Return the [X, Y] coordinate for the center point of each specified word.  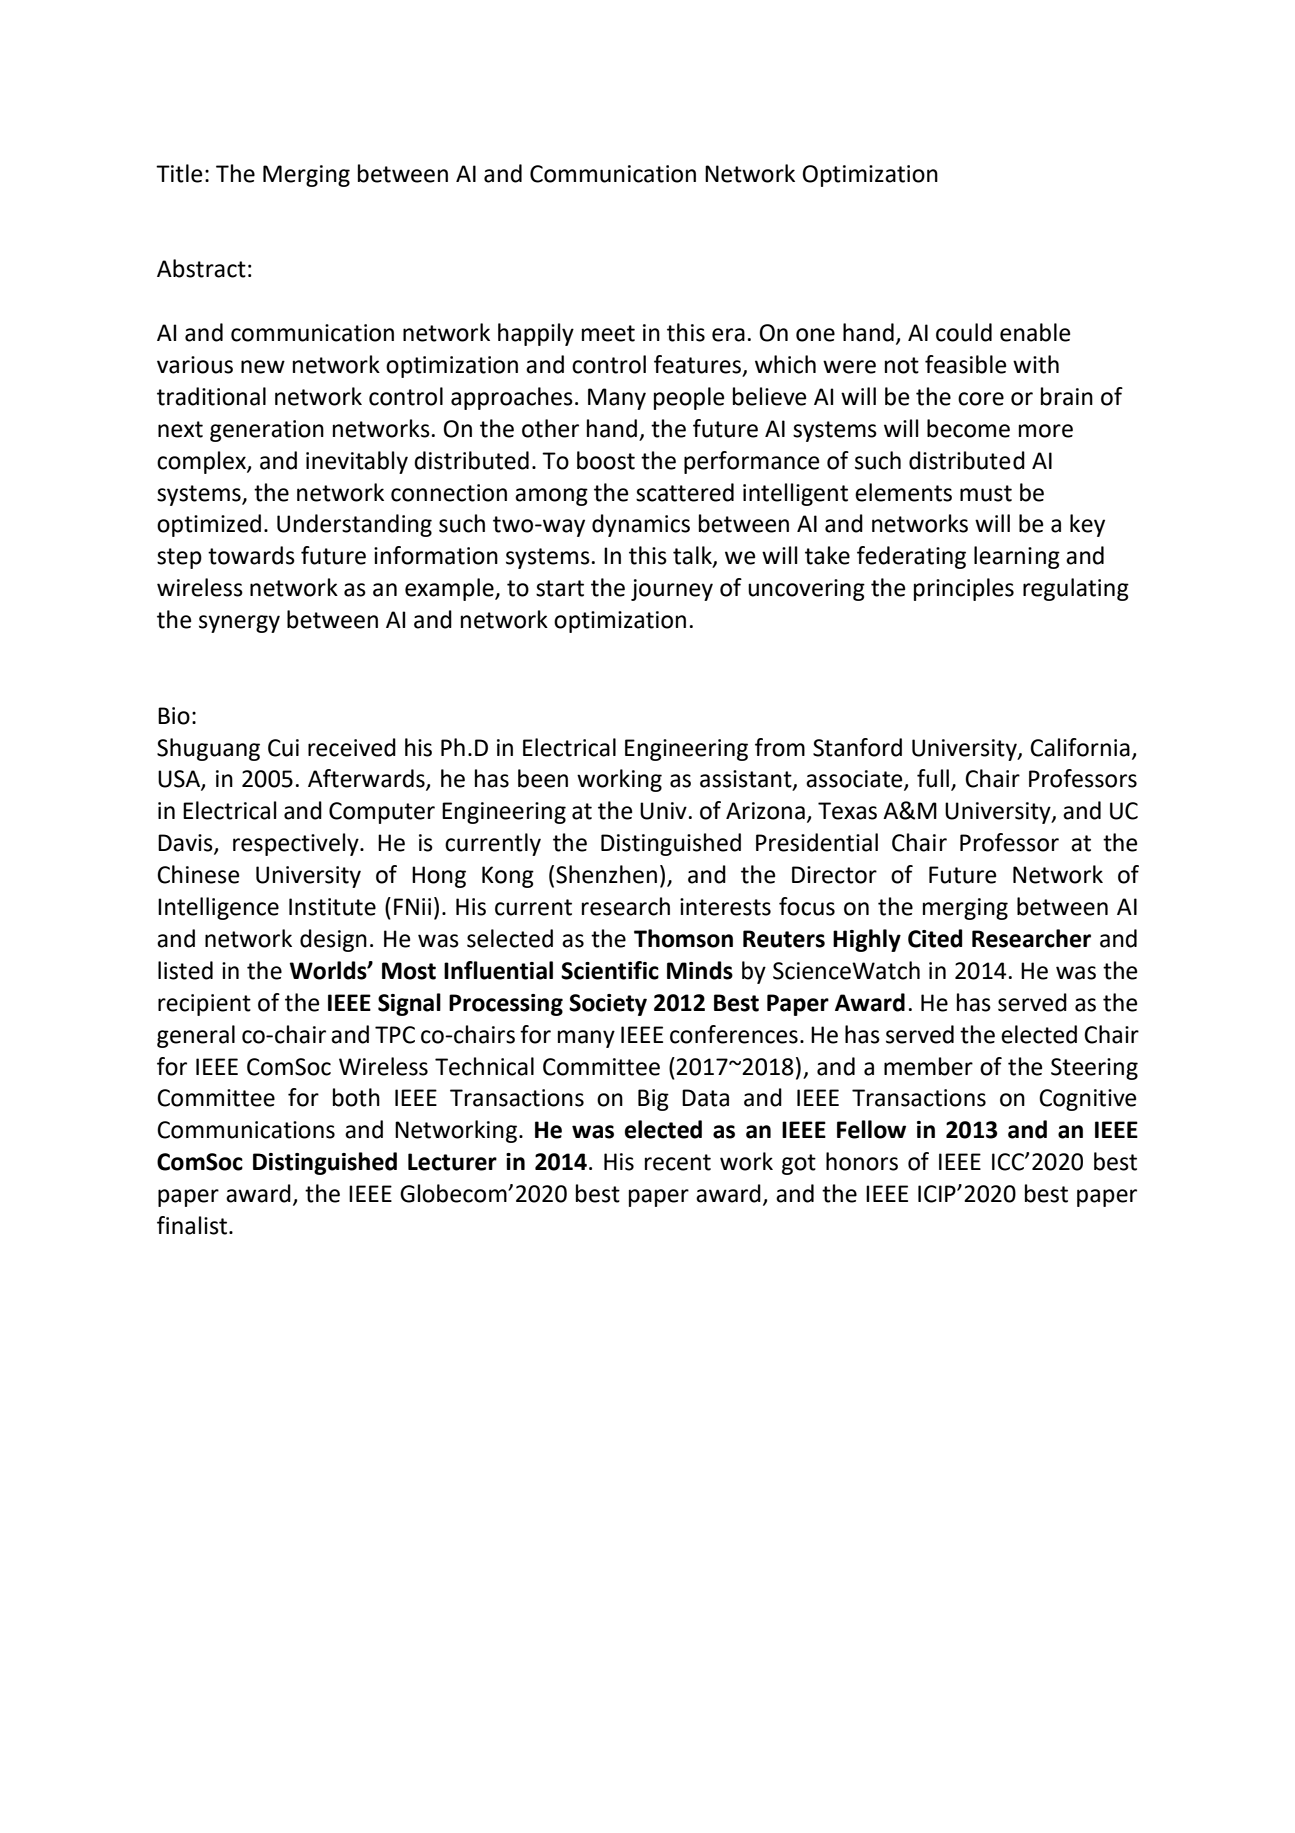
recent [678, 1162]
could [964, 332]
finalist [193, 1225]
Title [179, 173]
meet [608, 333]
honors [862, 1161]
